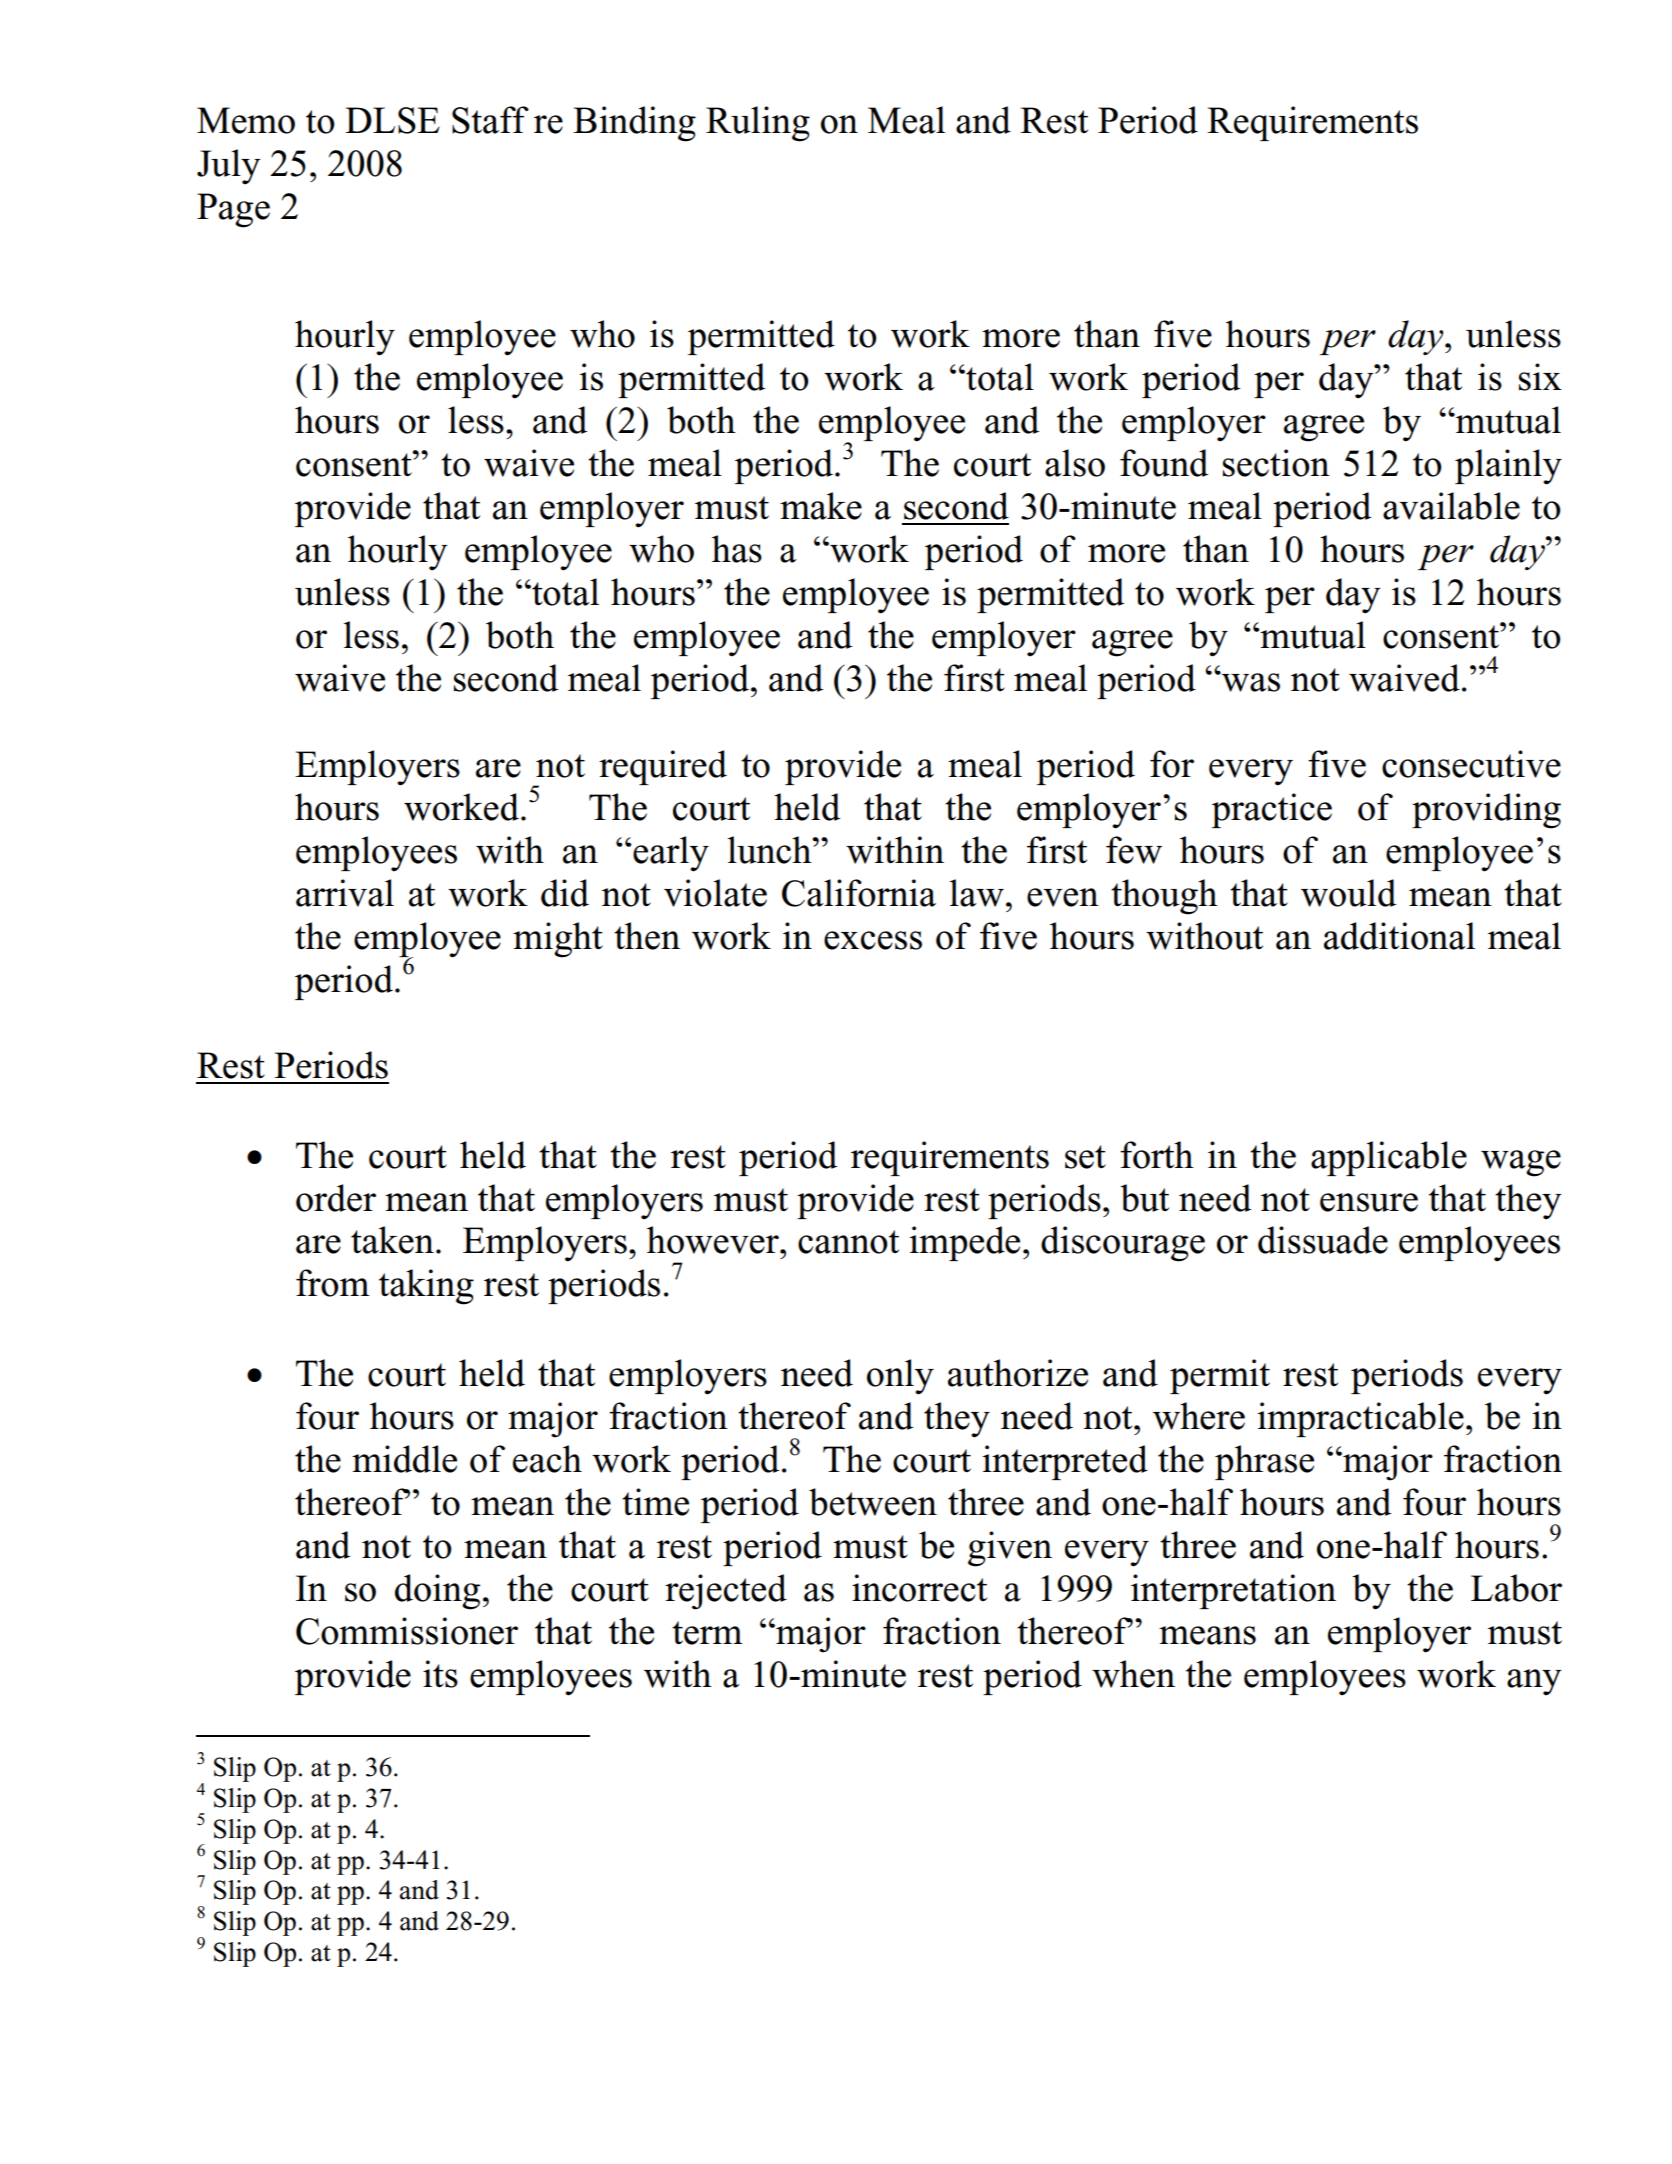  I want to click on Staff, so click(490, 120).
